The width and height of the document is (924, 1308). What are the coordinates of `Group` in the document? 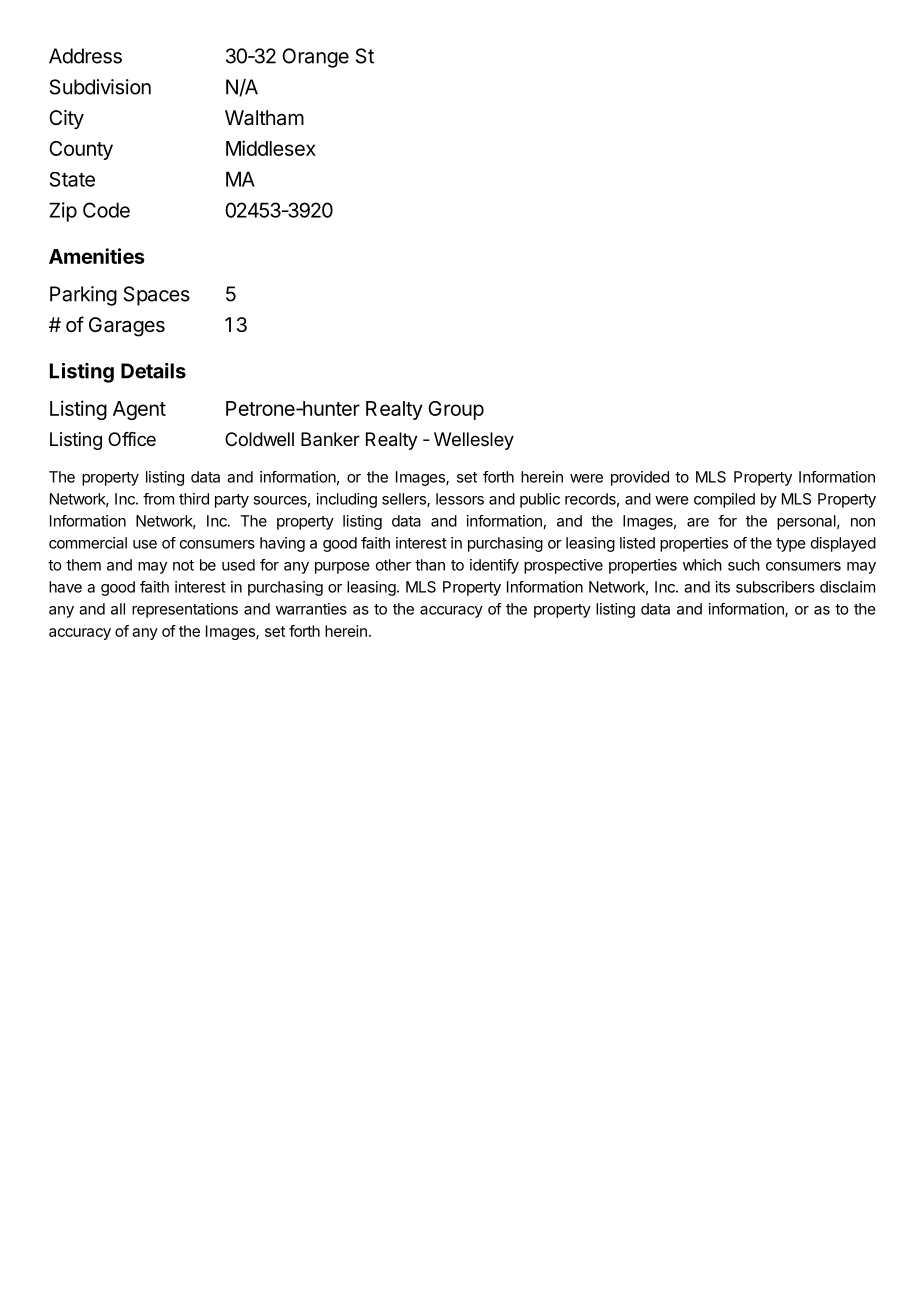 It's located at (456, 410).
